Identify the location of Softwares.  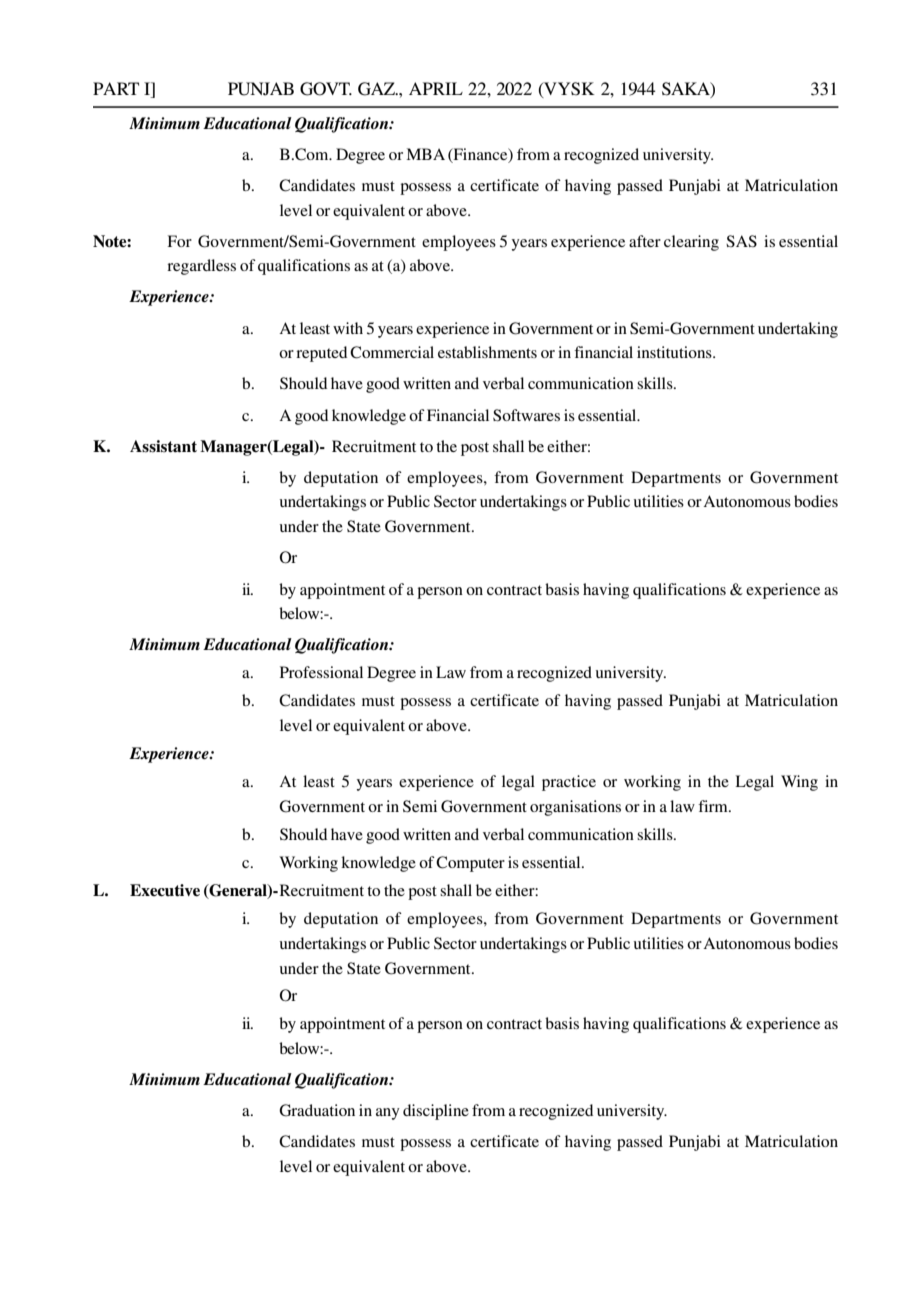
(526, 415).
